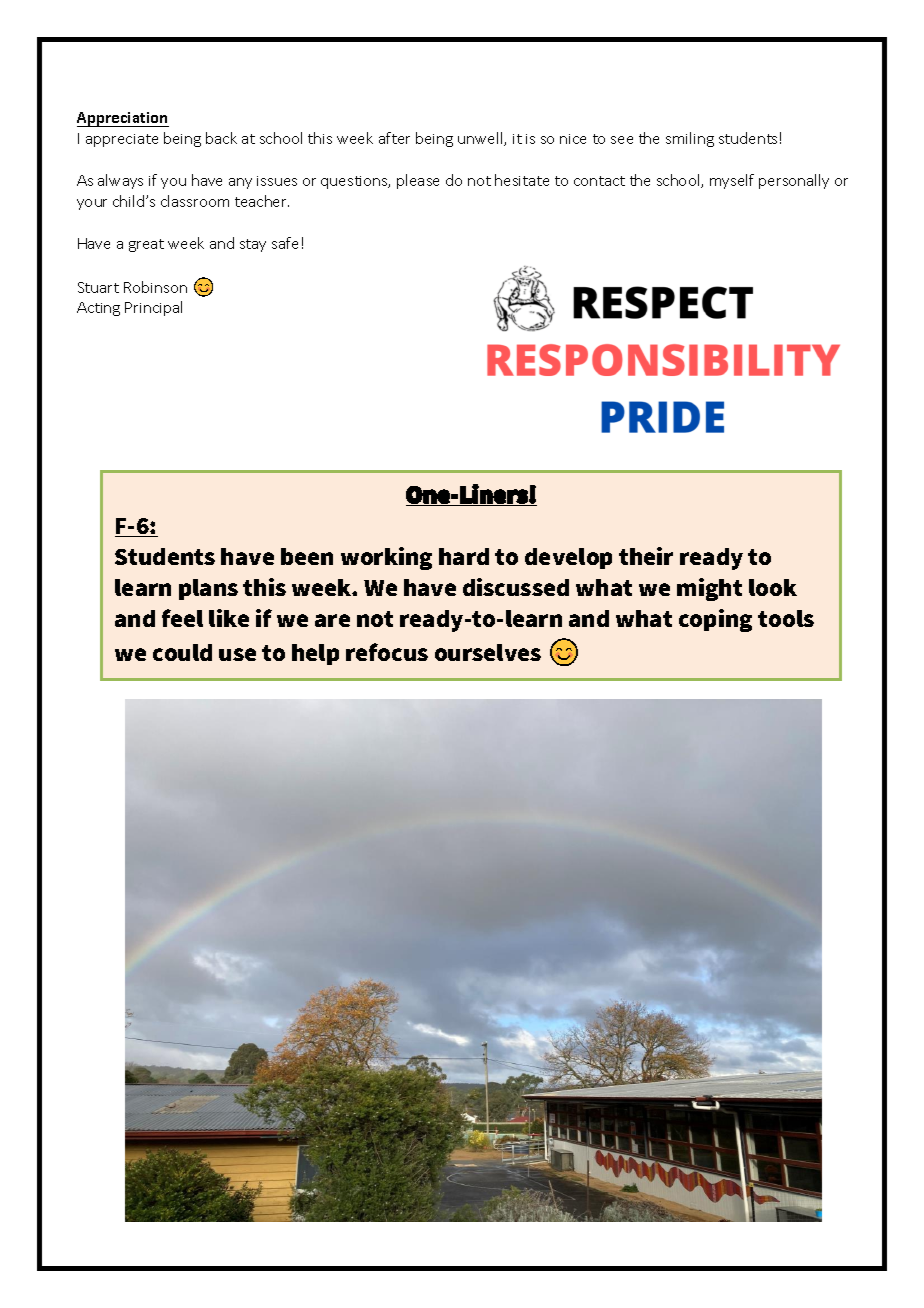 The height and width of the document is (1308, 924). I want to click on develop, so click(568, 558).
